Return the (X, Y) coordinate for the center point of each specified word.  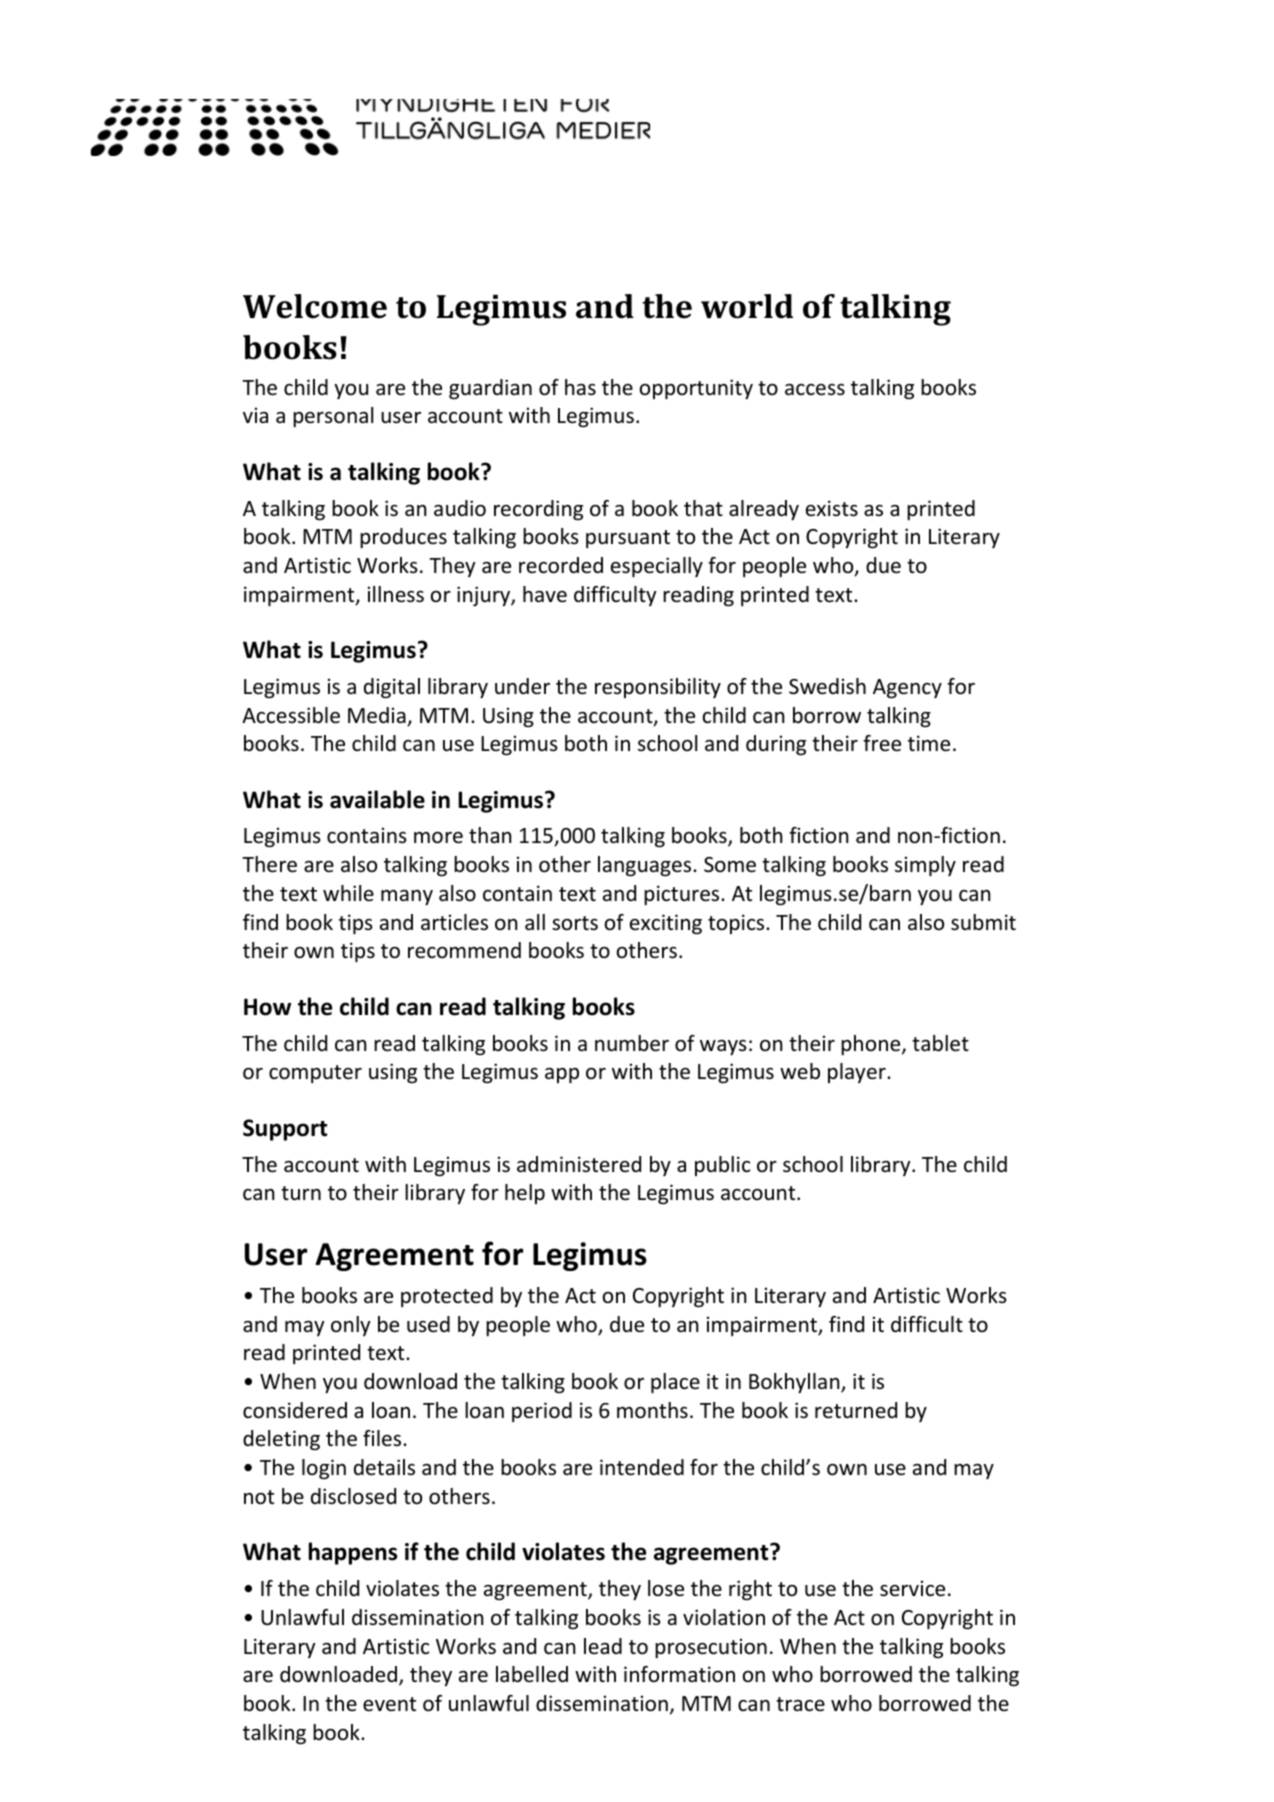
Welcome (315, 306)
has (580, 387)
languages (646, 866)
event (389, 1704)
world (747, 306)
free (882, 743)
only (351, 1326)
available (377, 799)
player (858, 1073)
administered (579, 1164)
